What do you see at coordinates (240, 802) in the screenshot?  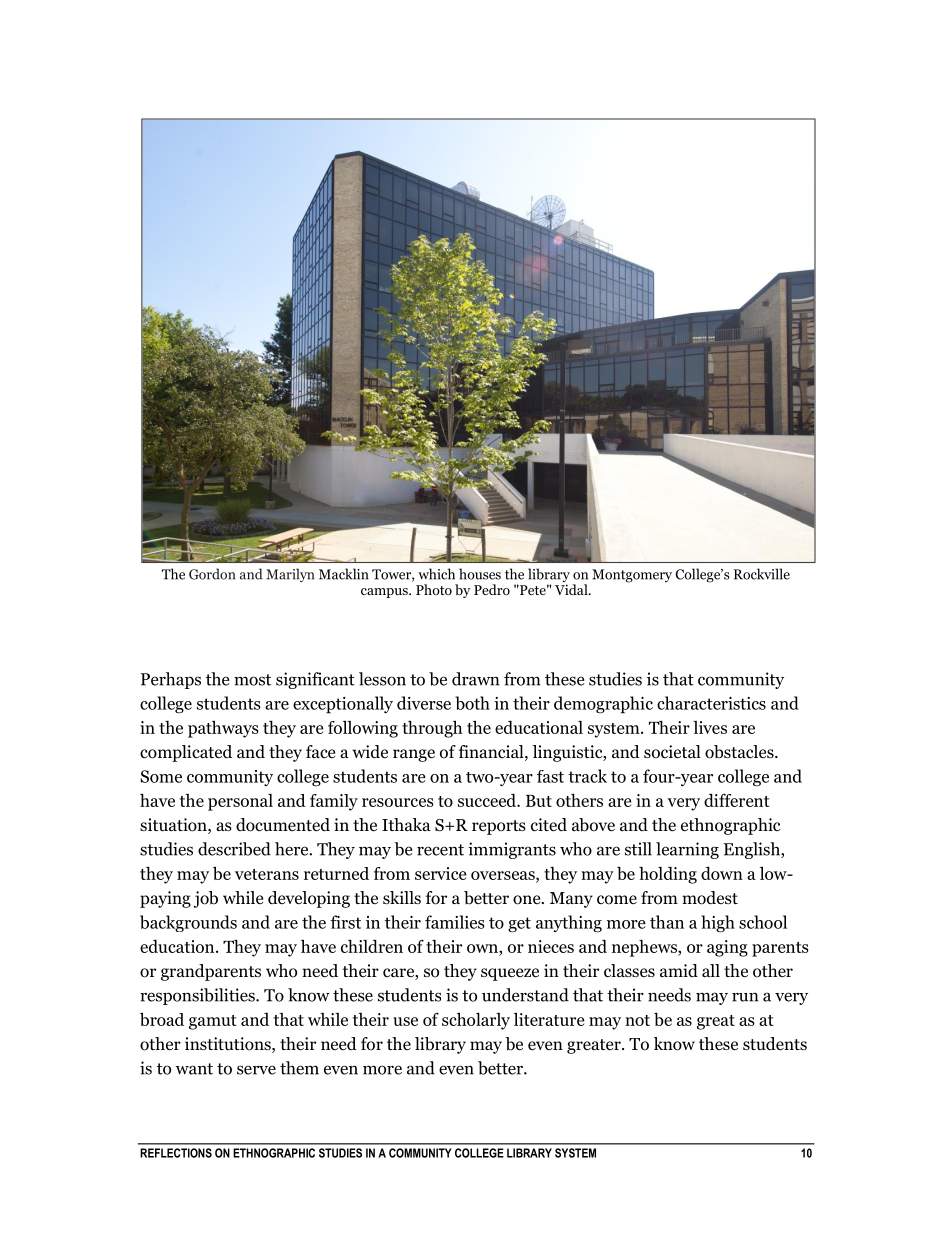 I see `personal` at bounding box center [240, 802].
